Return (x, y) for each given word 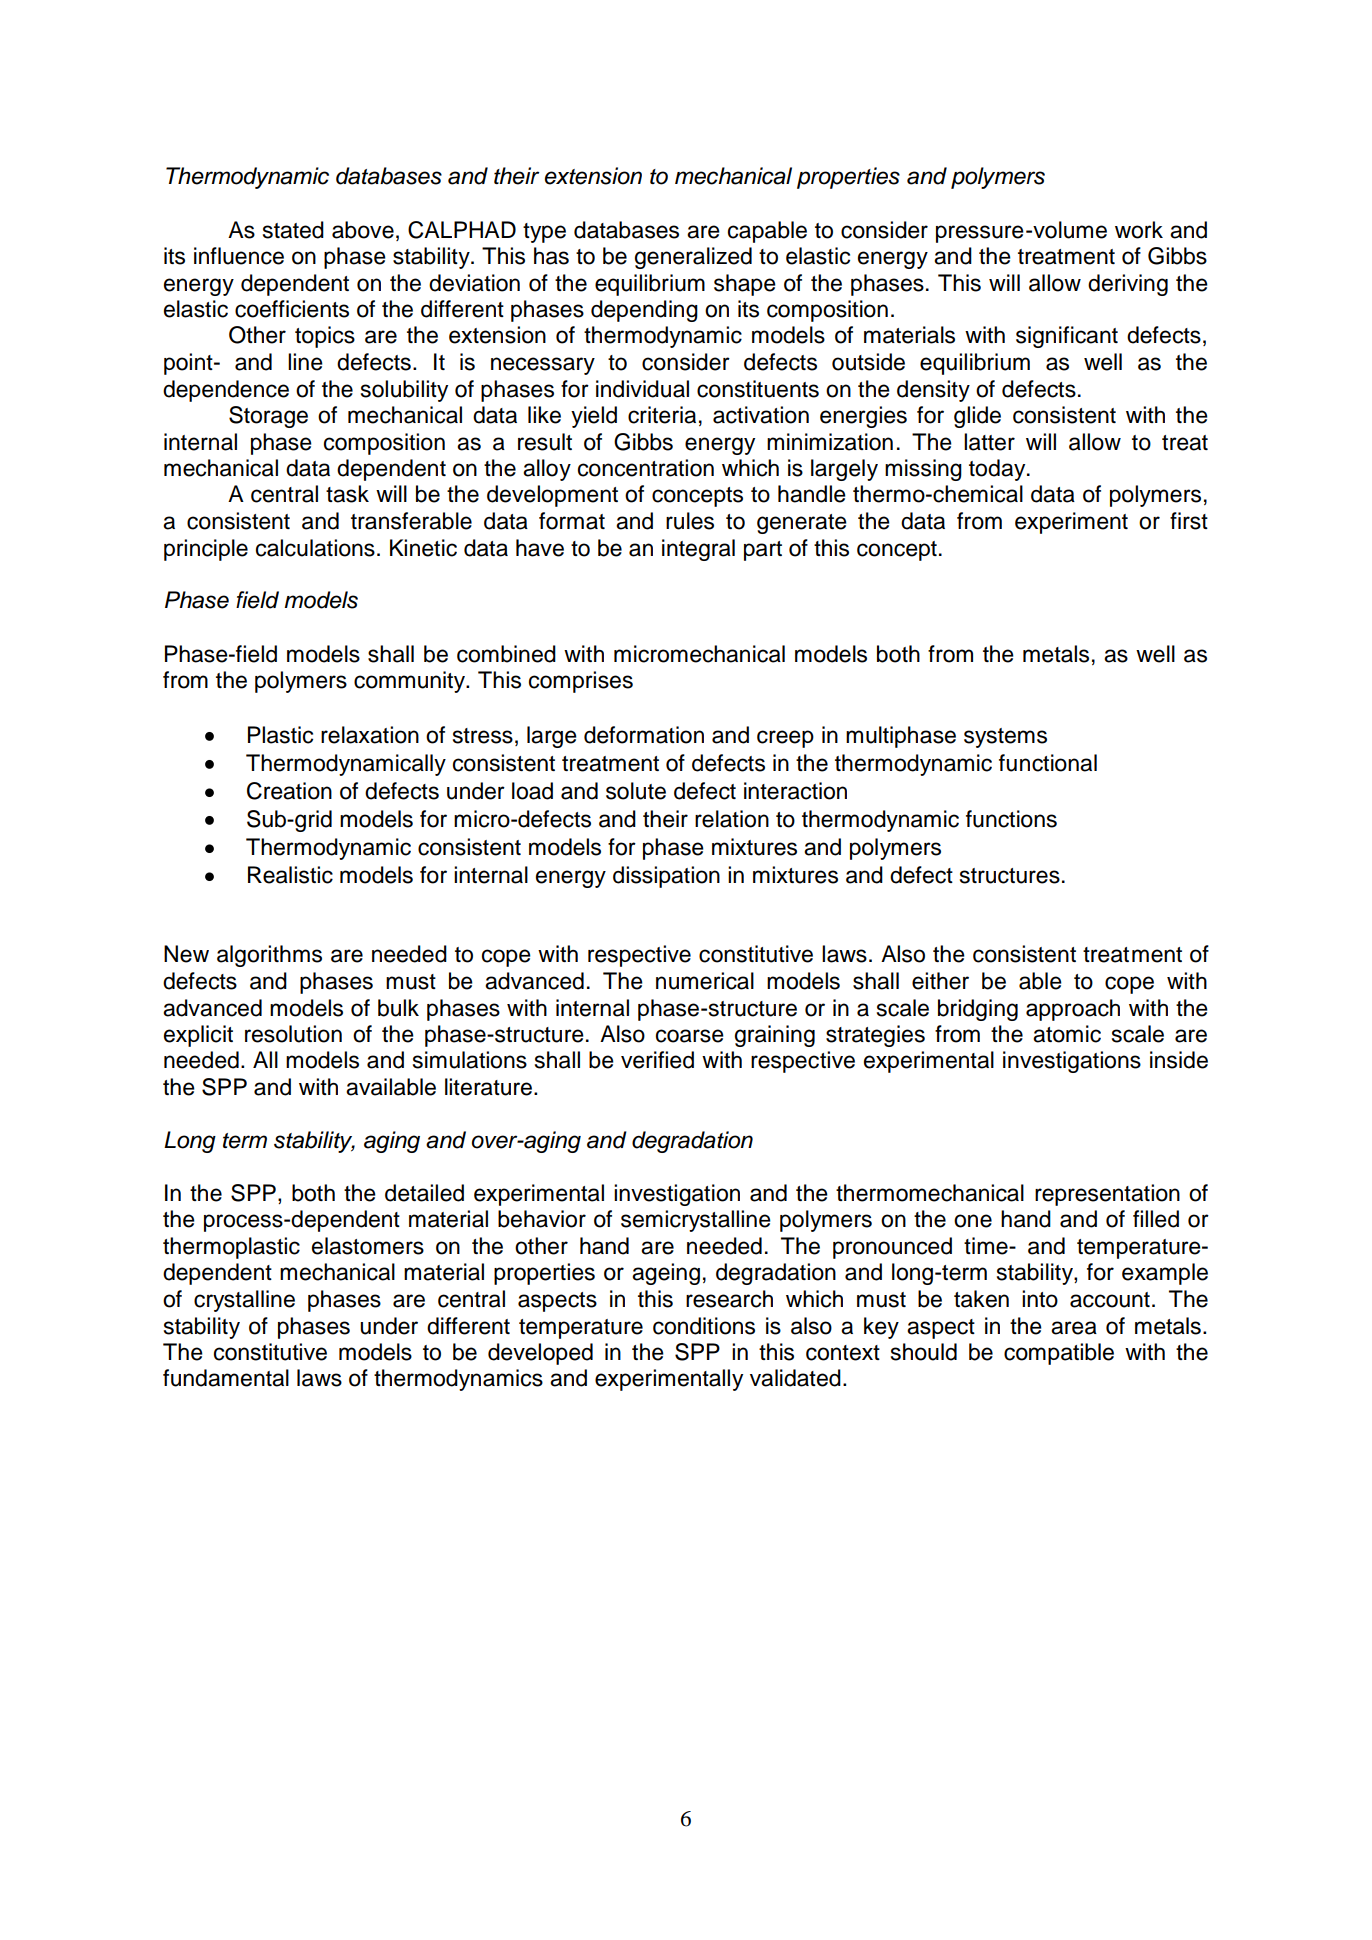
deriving (1128, 285)
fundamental (226, 1378)
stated (293, 230)
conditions (704, 1326)
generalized (693, 258)
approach (1073, 1010)
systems (1005, 738)
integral (698, 550)
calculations (315, 548)
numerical (705, 981)
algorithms (269, 956)
